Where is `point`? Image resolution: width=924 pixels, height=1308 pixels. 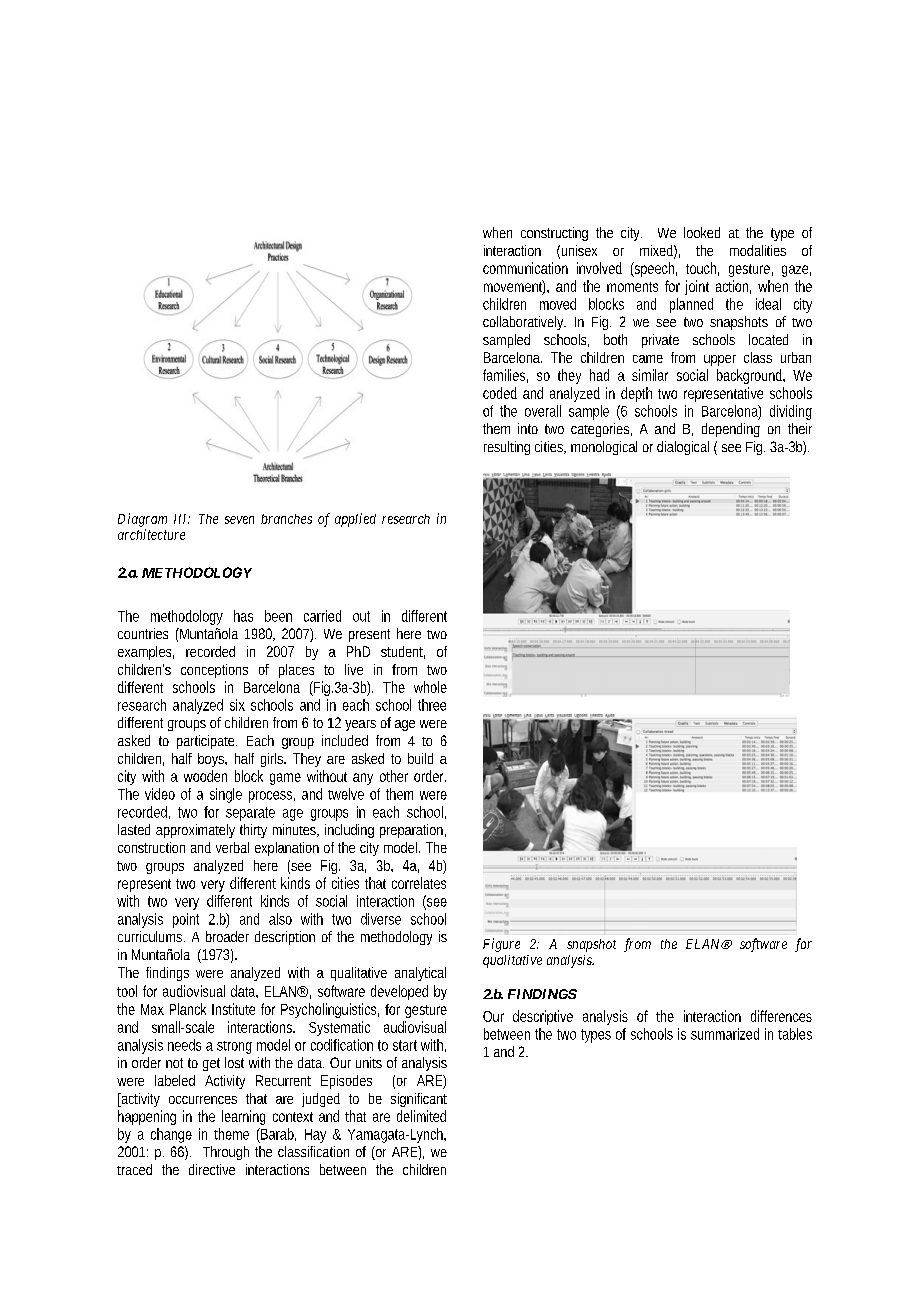 point is located at coordinates (186, 920).
